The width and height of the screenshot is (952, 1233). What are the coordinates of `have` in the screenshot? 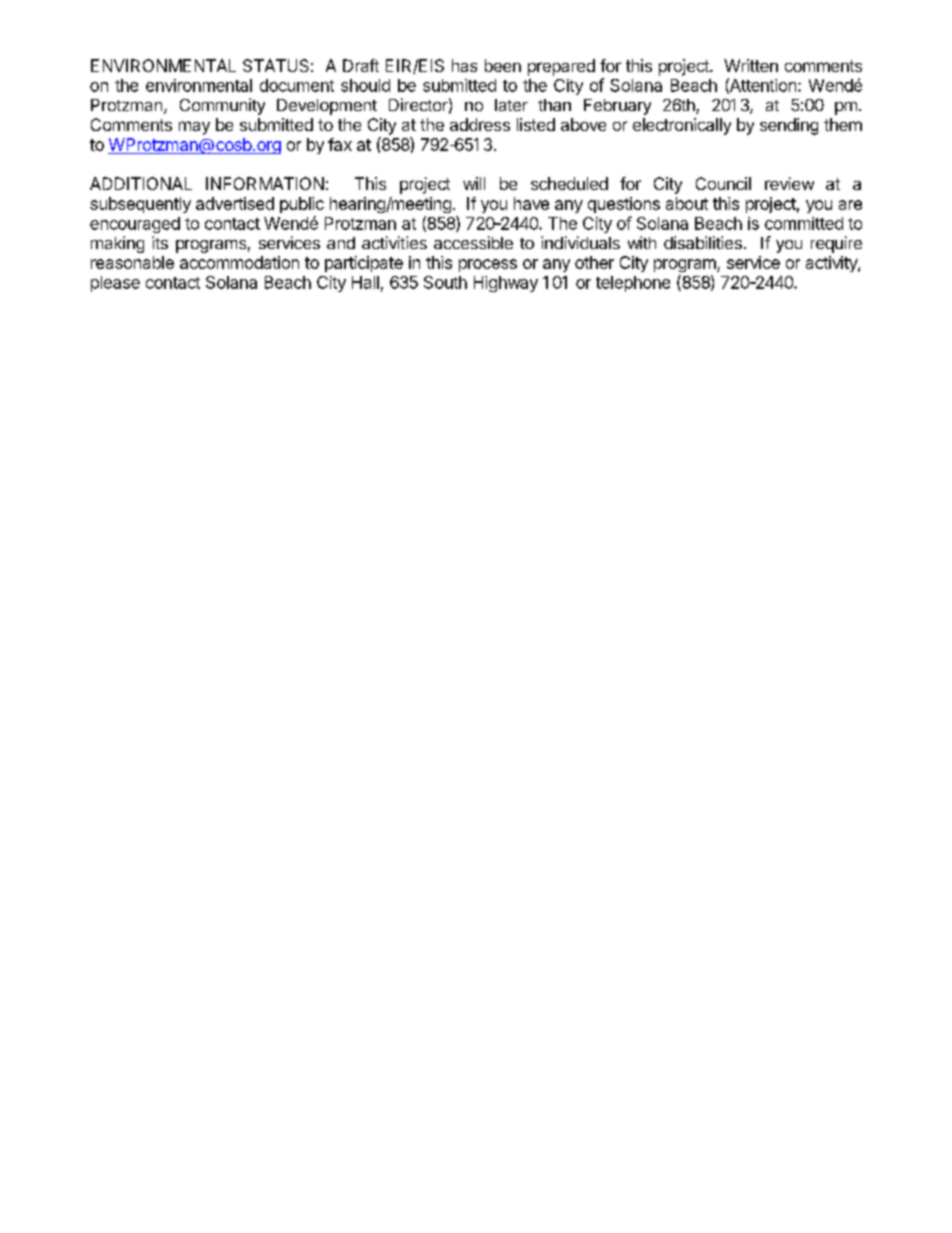 It's located at (531, 203).
